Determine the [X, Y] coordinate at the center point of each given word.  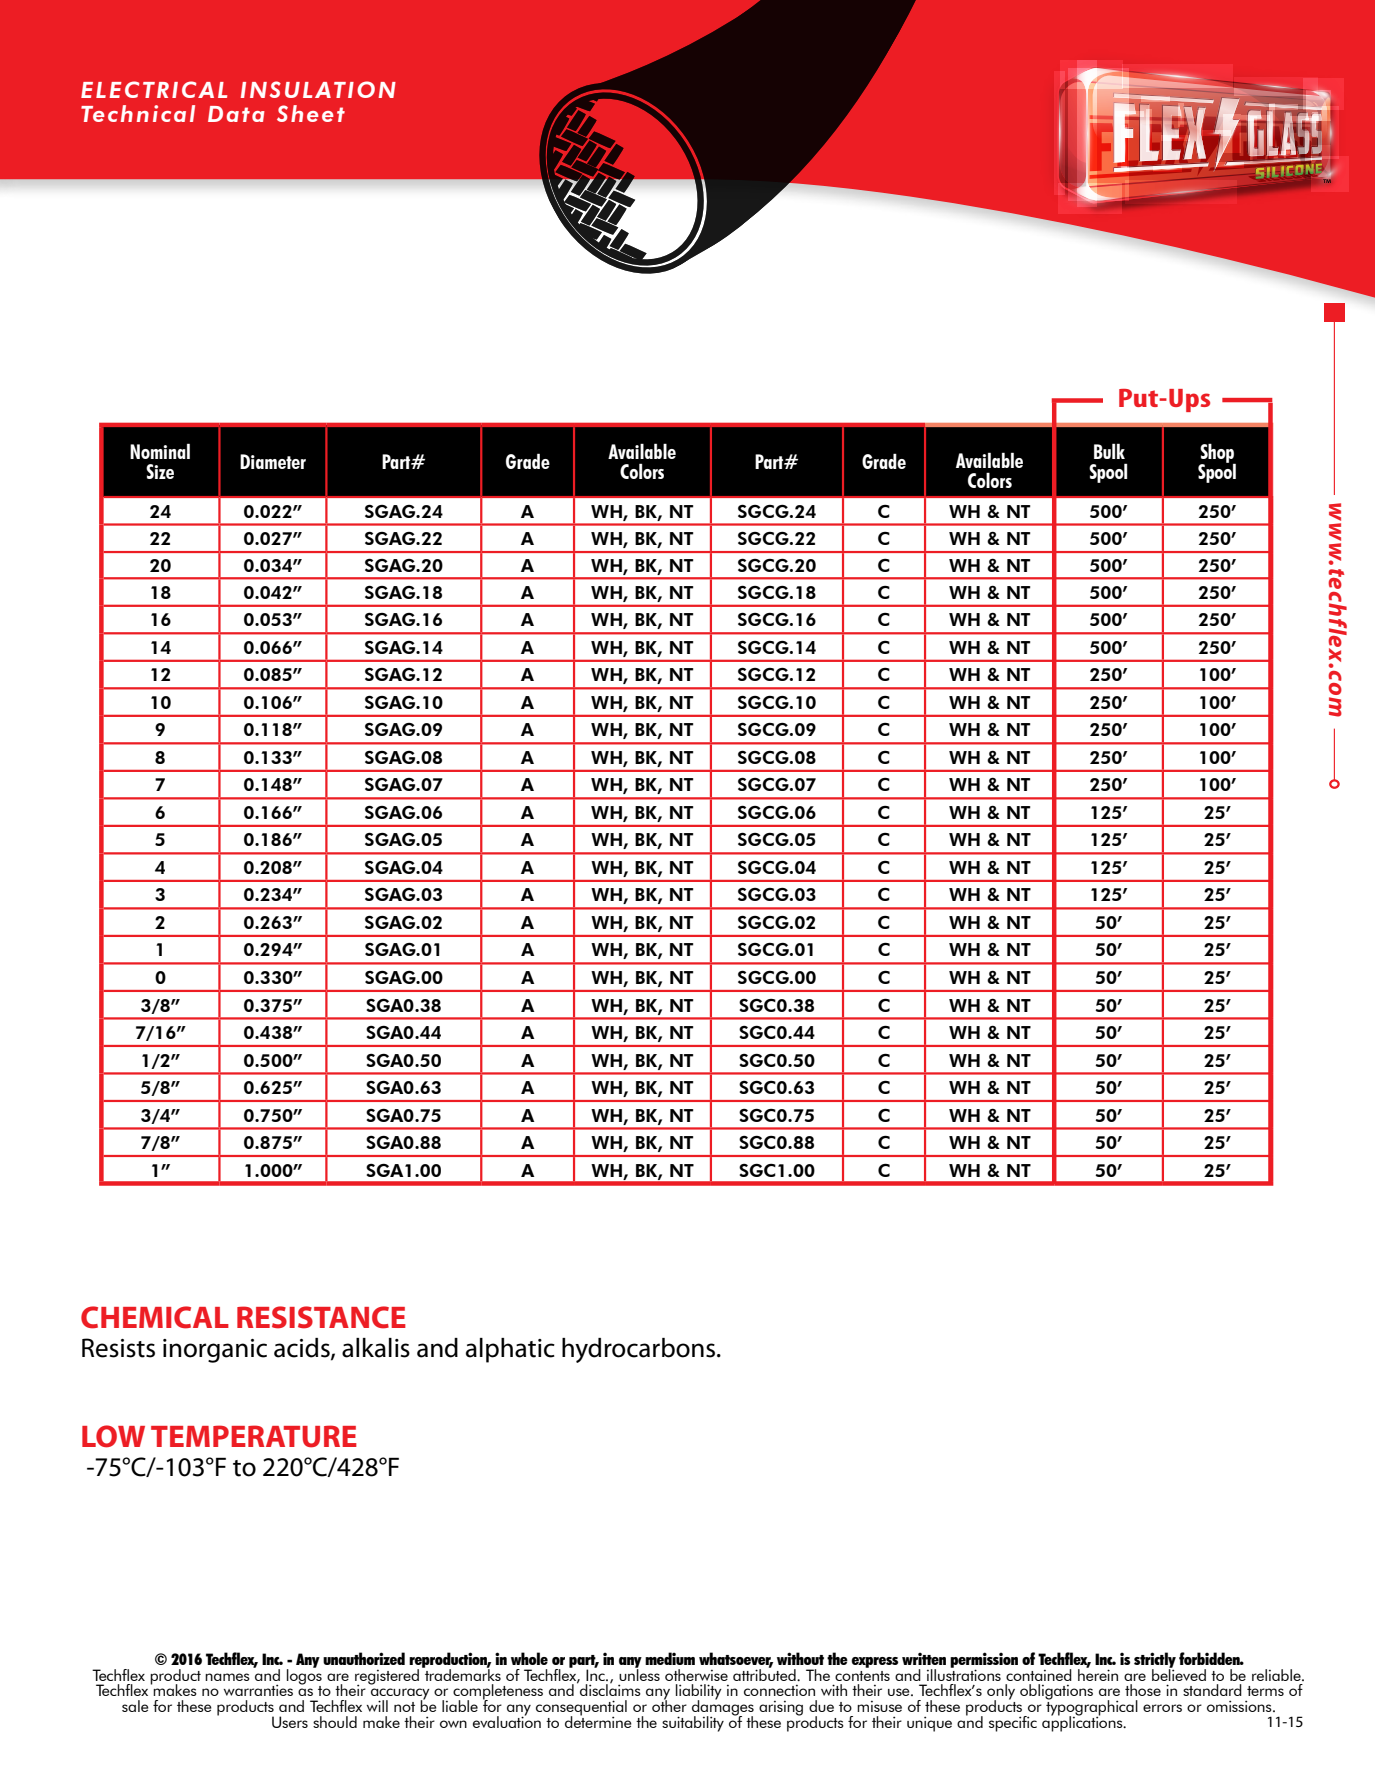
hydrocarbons [640, 1350]
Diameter [273, 461]
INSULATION [318, 89]
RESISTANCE [321, 1317]
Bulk [1109, 451]
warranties [258, 1690]
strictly [1155, 1661]
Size [160, 471]
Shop [1218, 454]
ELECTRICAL [154, 89]
